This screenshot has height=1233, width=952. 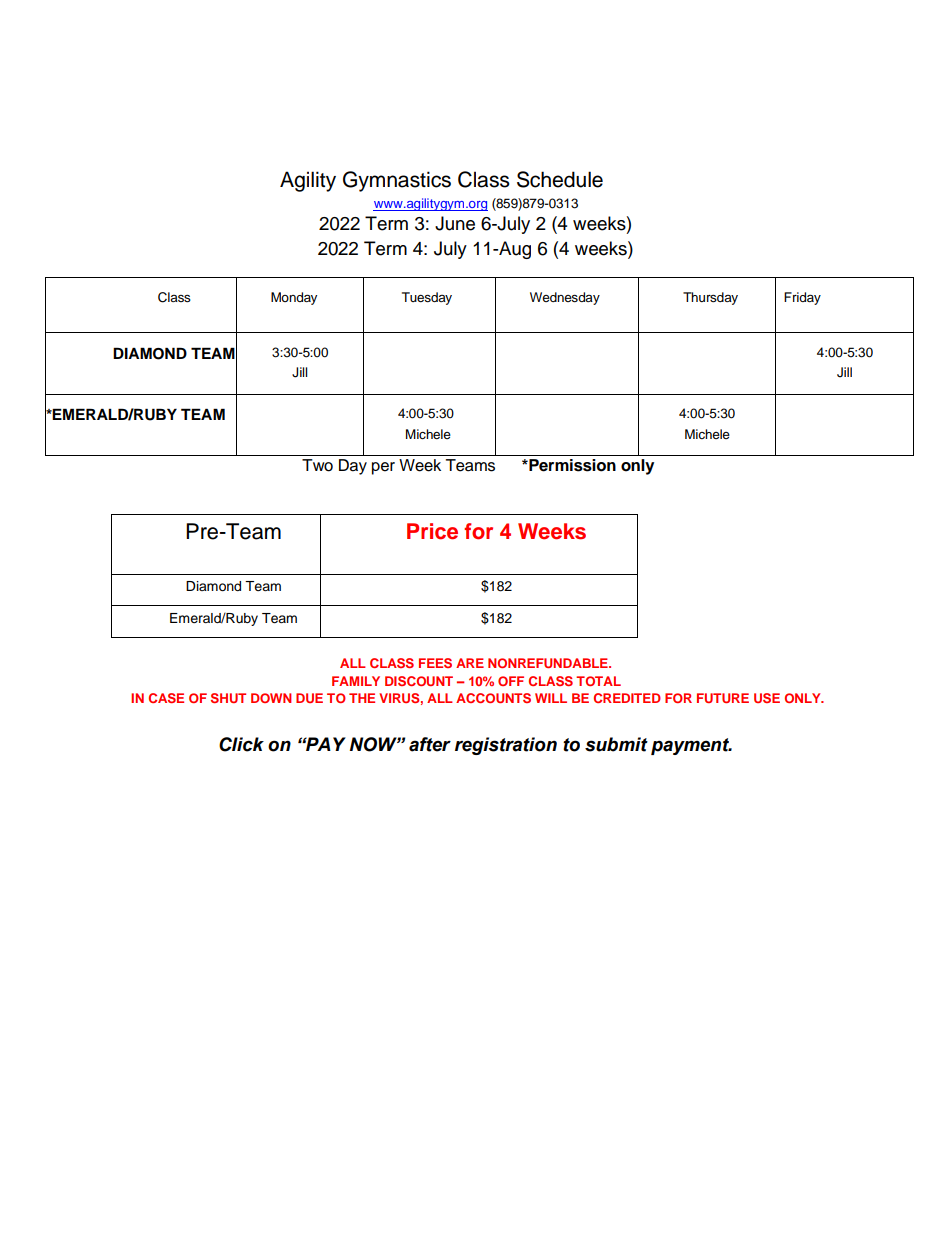 I want to click on Click, so click(x=241, y=744).
